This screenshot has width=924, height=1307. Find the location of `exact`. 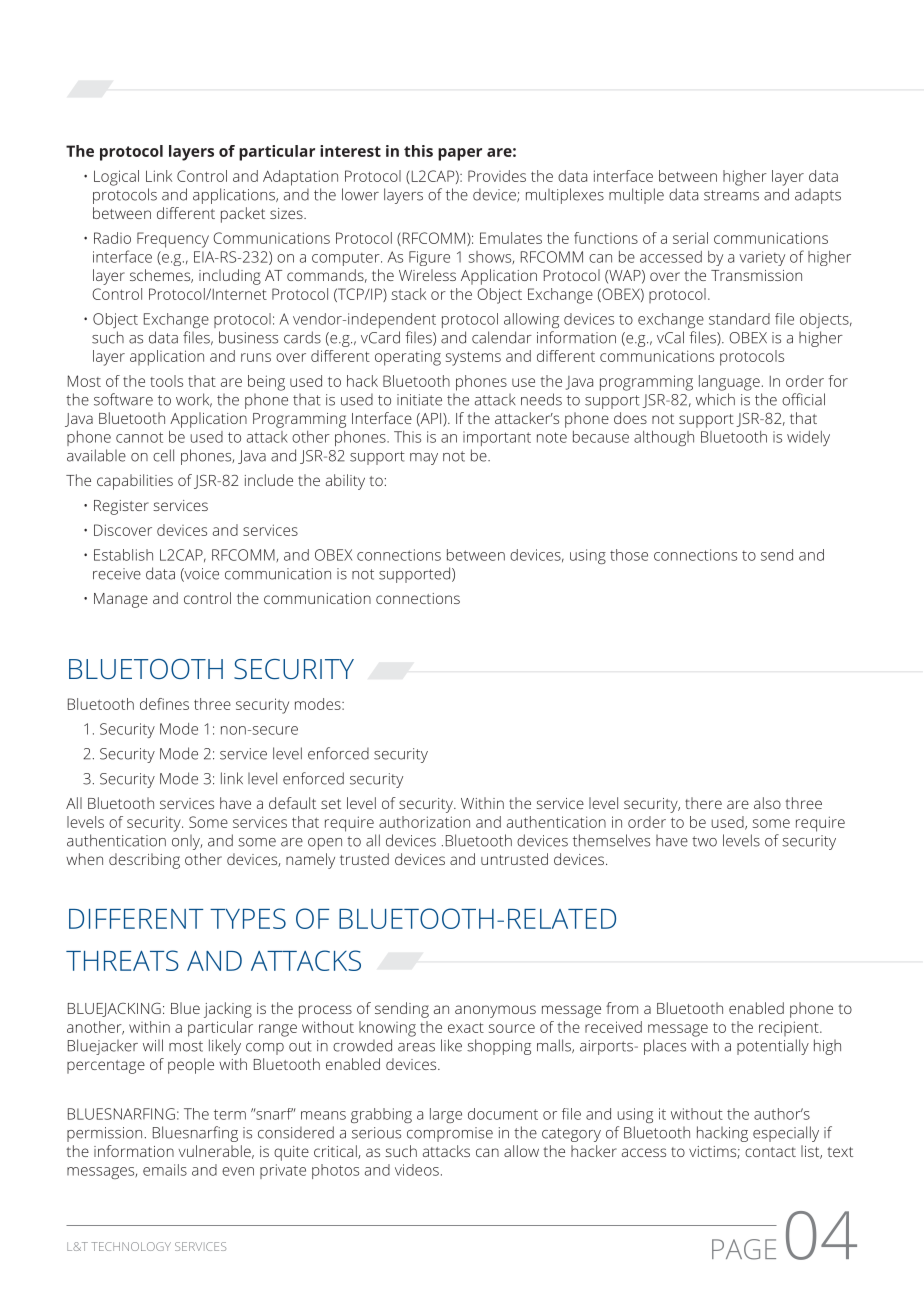

exact is located at coordinates (466, 1028).
